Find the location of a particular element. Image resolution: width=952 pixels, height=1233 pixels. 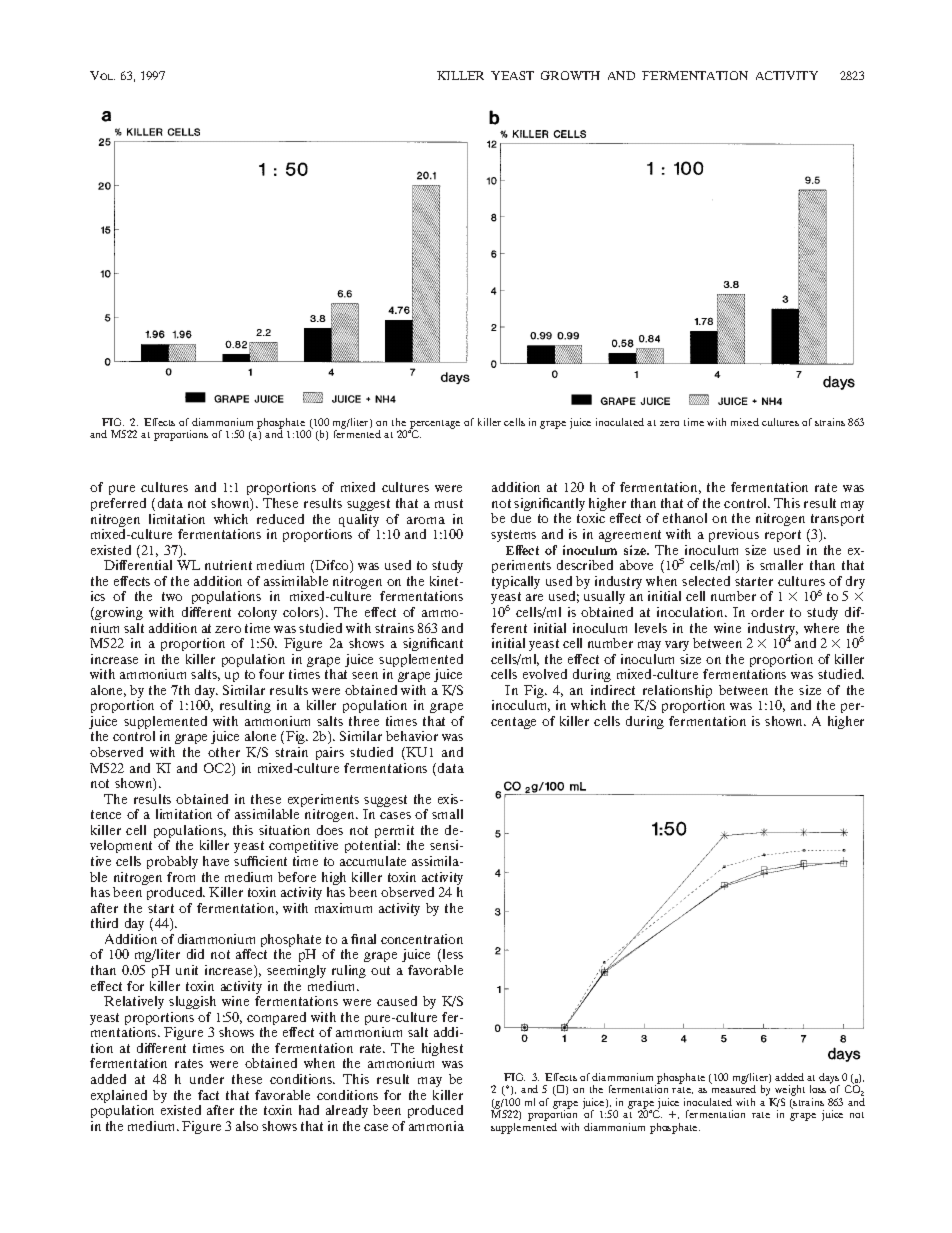

two is located at coordinates (172, 596).
